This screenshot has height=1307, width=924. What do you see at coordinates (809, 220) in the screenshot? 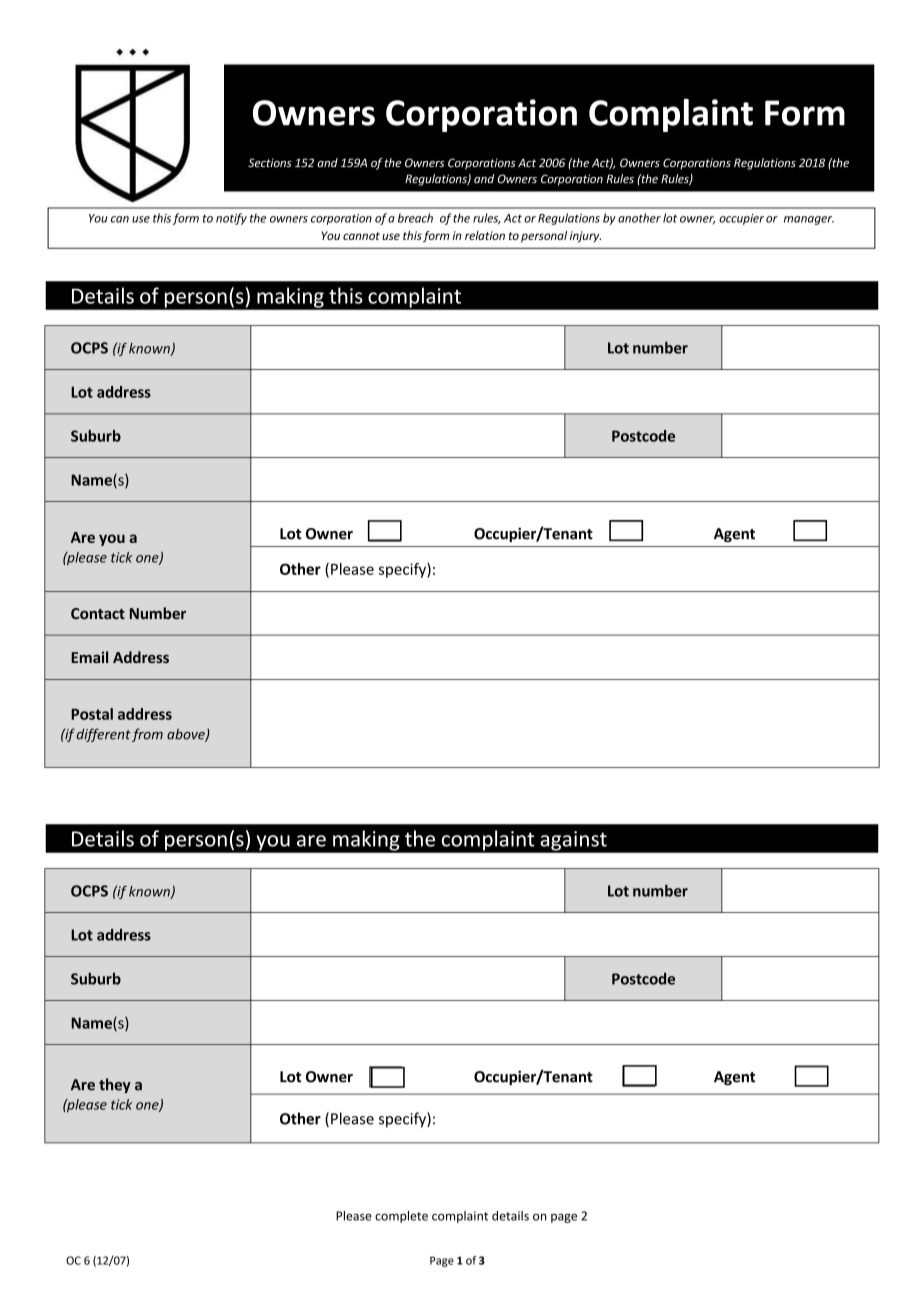
I see `manager` at bounding box center [809, 220].
